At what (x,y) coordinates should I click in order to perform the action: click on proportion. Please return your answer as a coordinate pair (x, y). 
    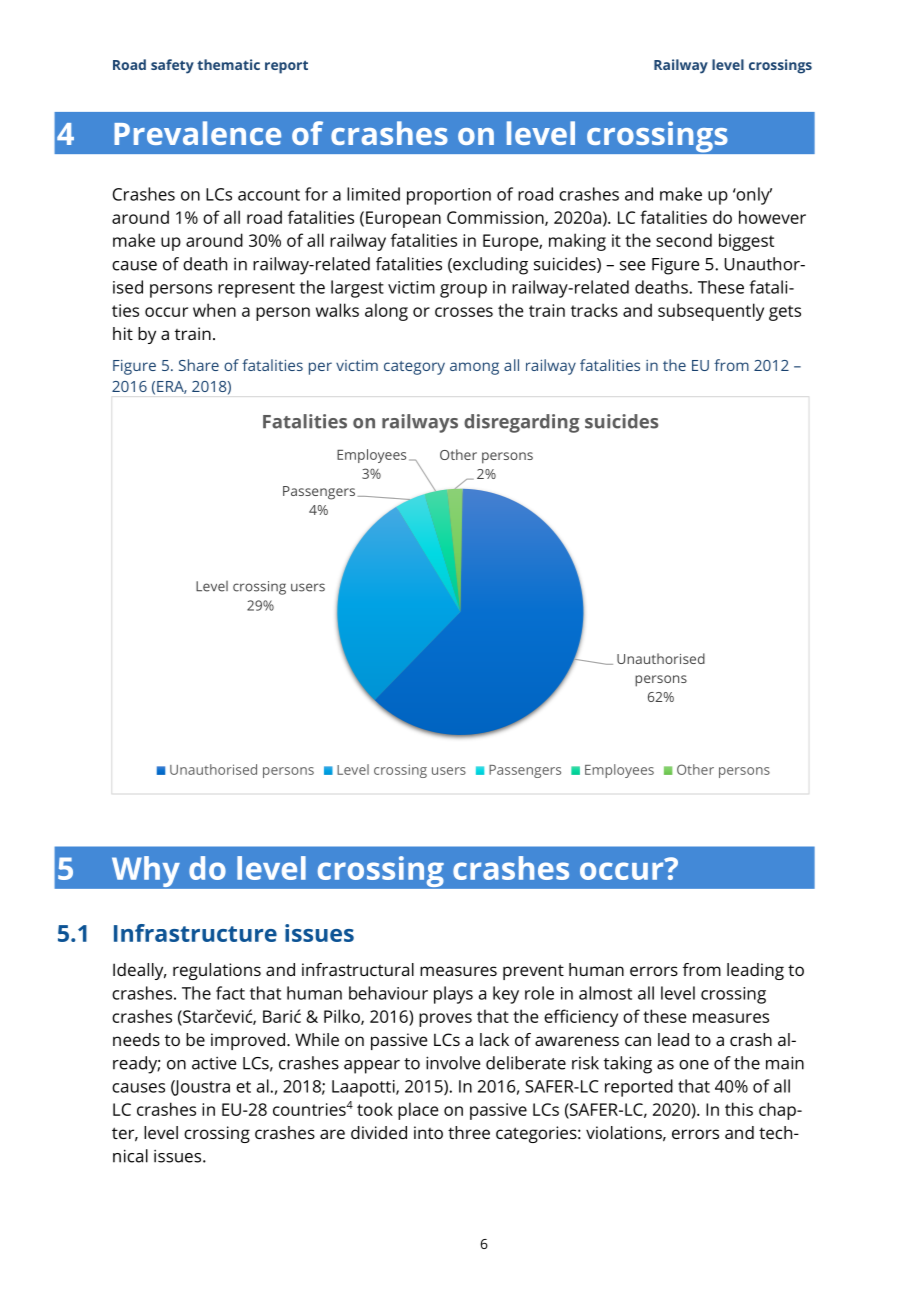
    Looking at the image, I should click on (449, 196).
